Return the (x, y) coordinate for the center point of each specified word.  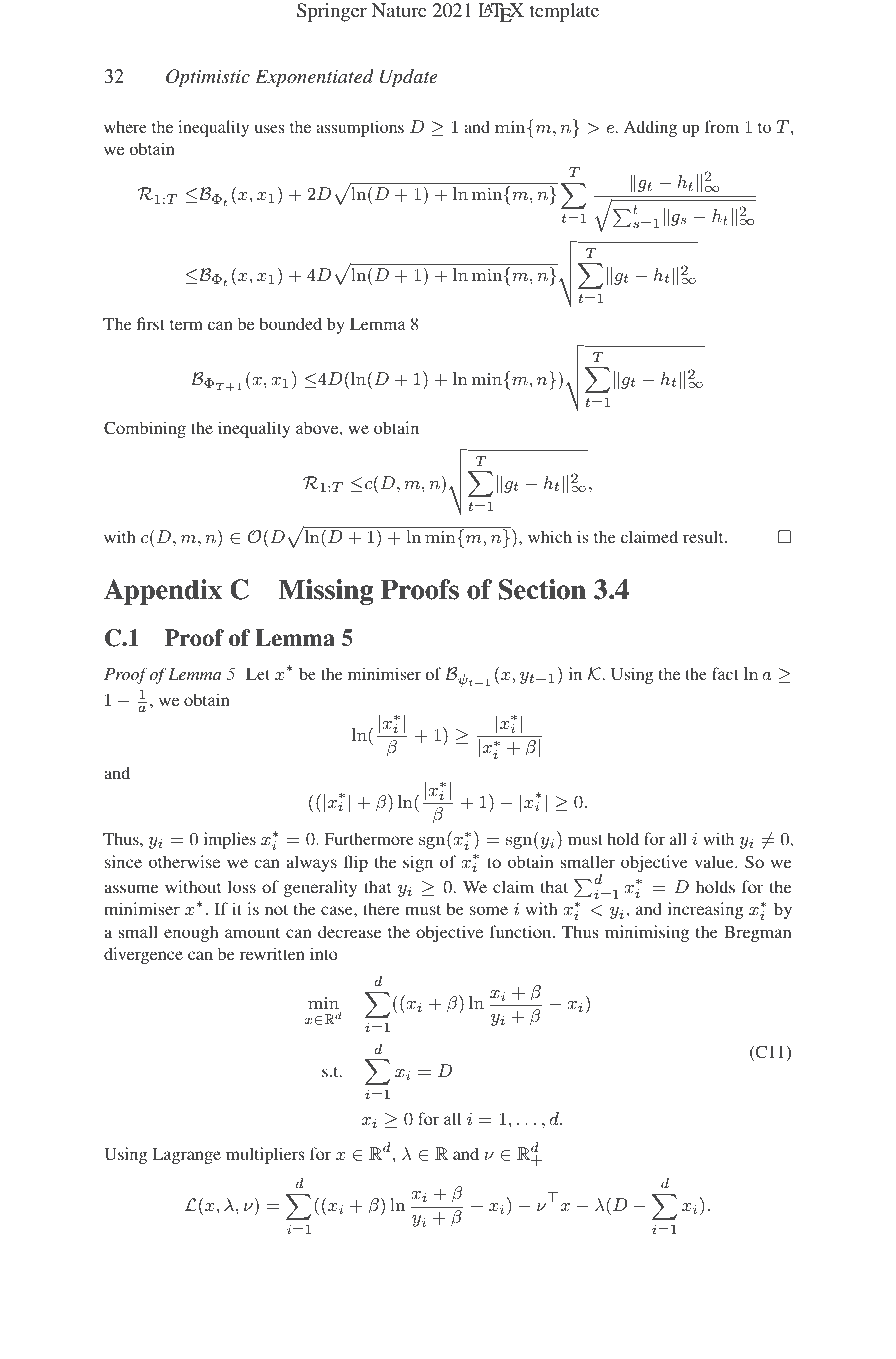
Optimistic (208, 78)
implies (230, 840)
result (704, 536)
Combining (145, 429)
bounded (290, 323)
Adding (650, 128)
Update (409, 78)
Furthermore (369, 838)
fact (725, 673)
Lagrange (186, 1156)
